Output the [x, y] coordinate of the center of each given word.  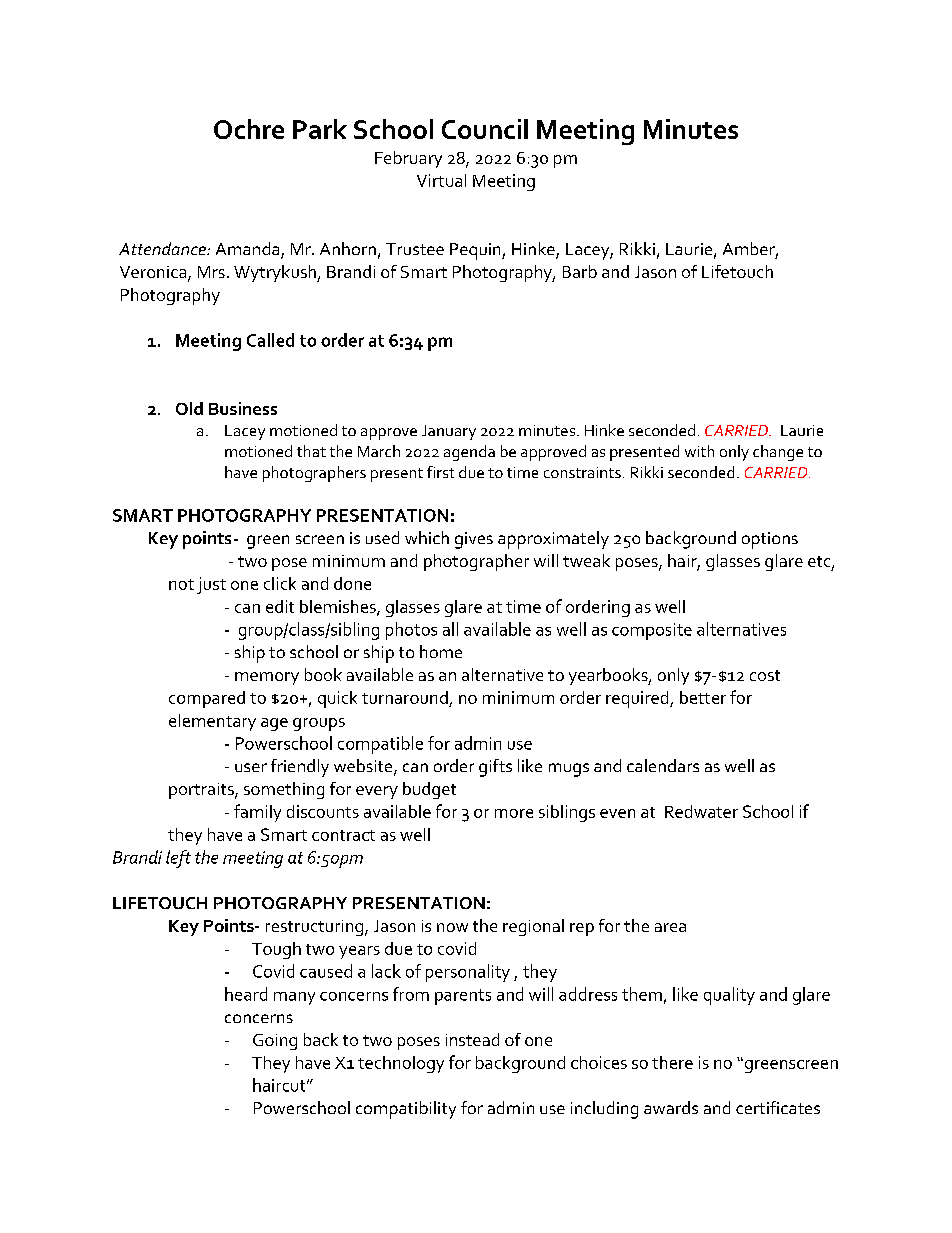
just [211, 585]
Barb [580, 271]
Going [275, 1042]
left [178, 859]
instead [472, 1039]
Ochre [249, 129]
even [617, 813]
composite [652, 631]
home [441, 651]
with [699, 451]
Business [243, 408]
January [449, 432]
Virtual [441, 180]
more [514, 813]
